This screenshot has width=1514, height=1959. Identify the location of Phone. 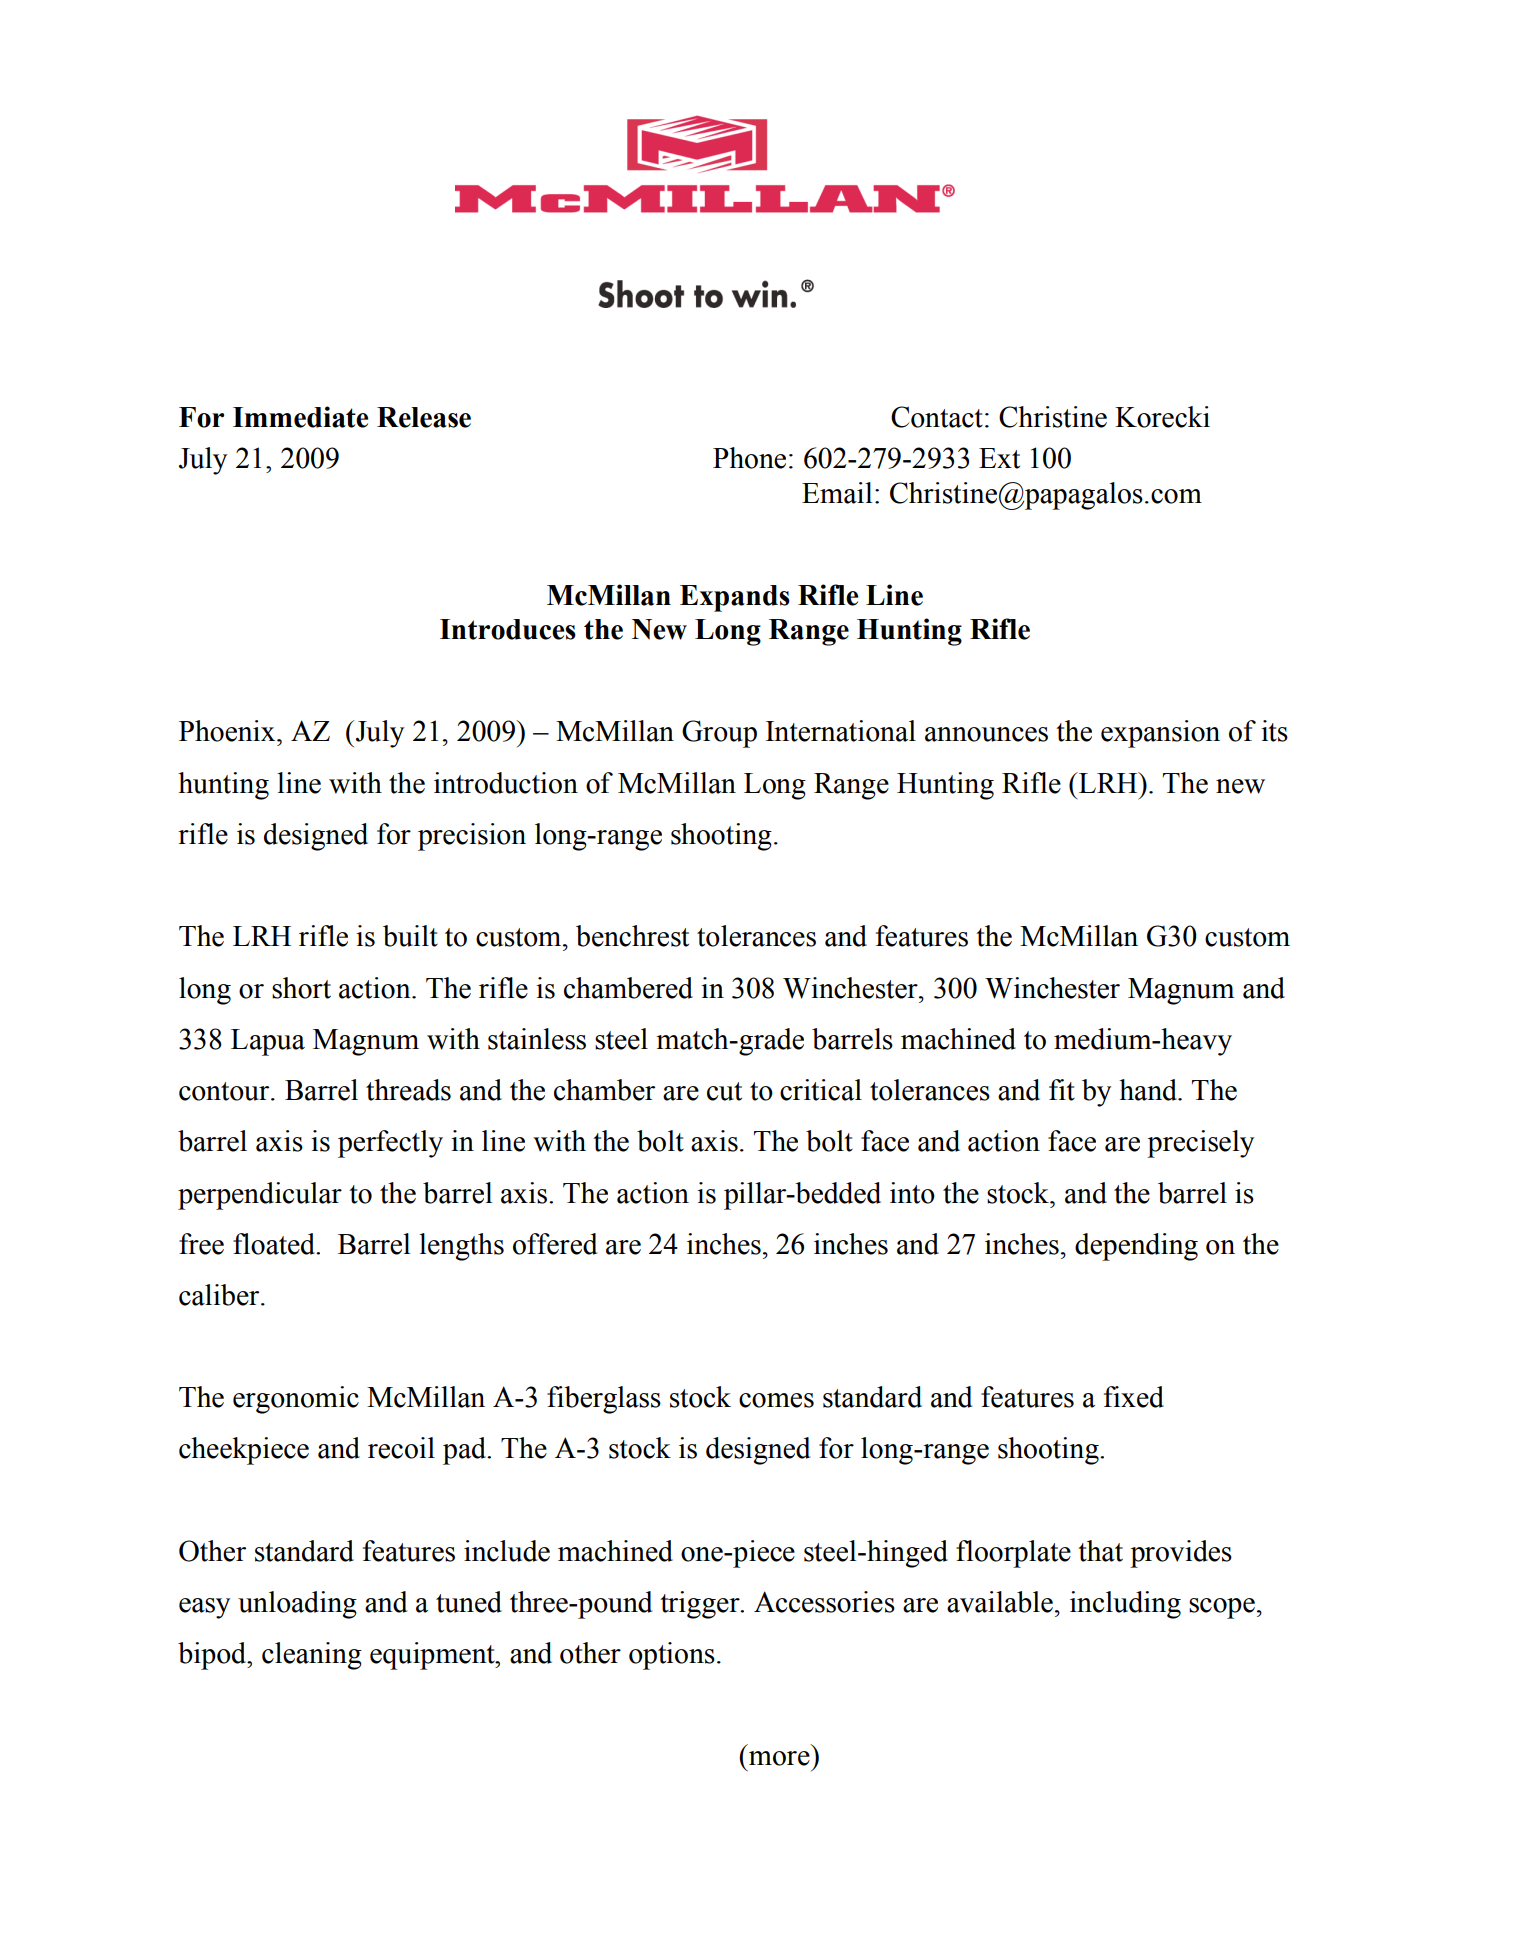
(749, 458).
